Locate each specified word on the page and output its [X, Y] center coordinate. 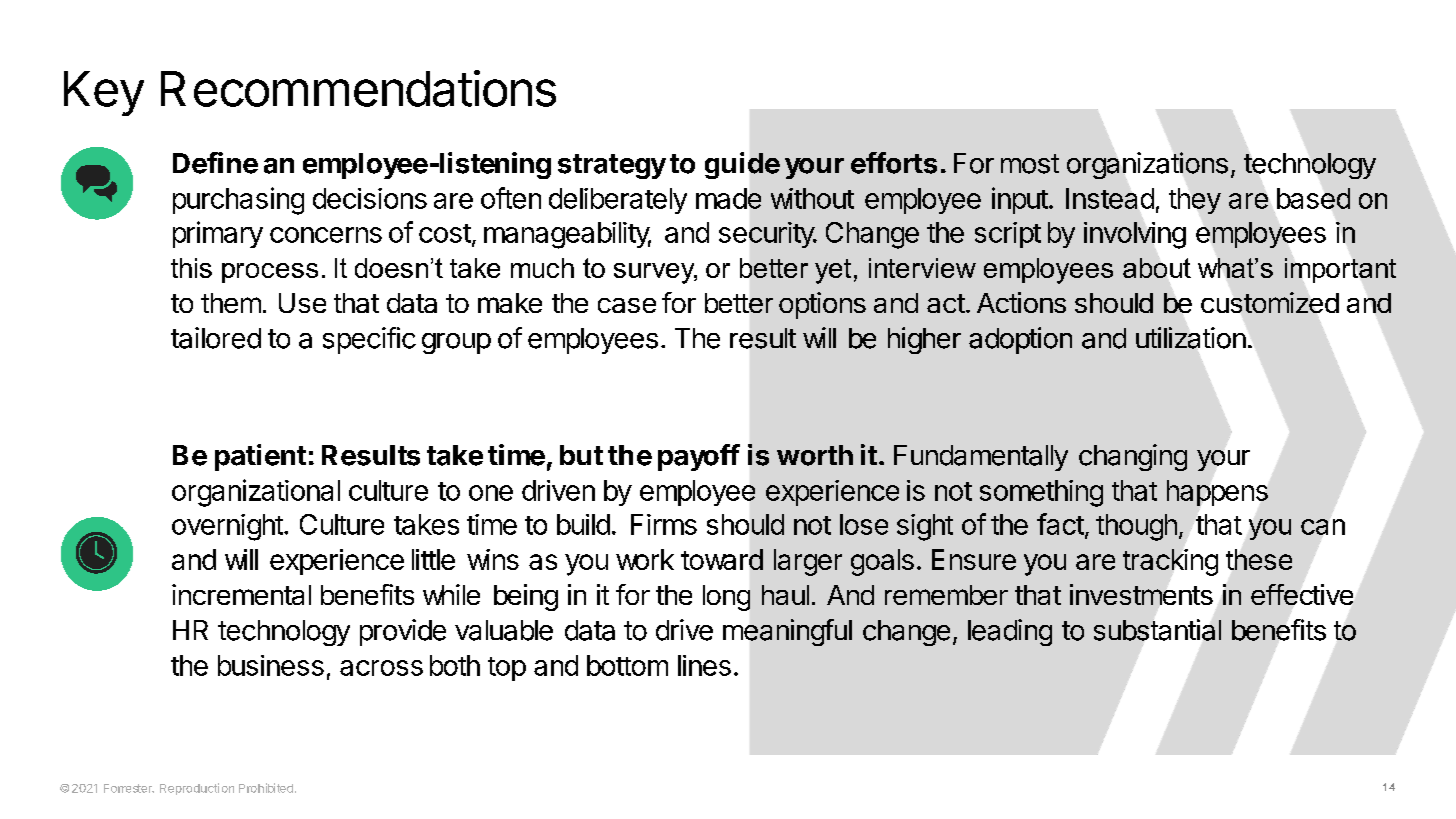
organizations [1147, 165]
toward [722, 559]
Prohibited [266, 788]
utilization [1191, 338]
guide [742, 165]
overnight [228, 527]
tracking [1170, 562]
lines [704, 665]
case [627, 305]
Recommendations [358, 88]
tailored [216, 338]
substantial [1157, 630]
